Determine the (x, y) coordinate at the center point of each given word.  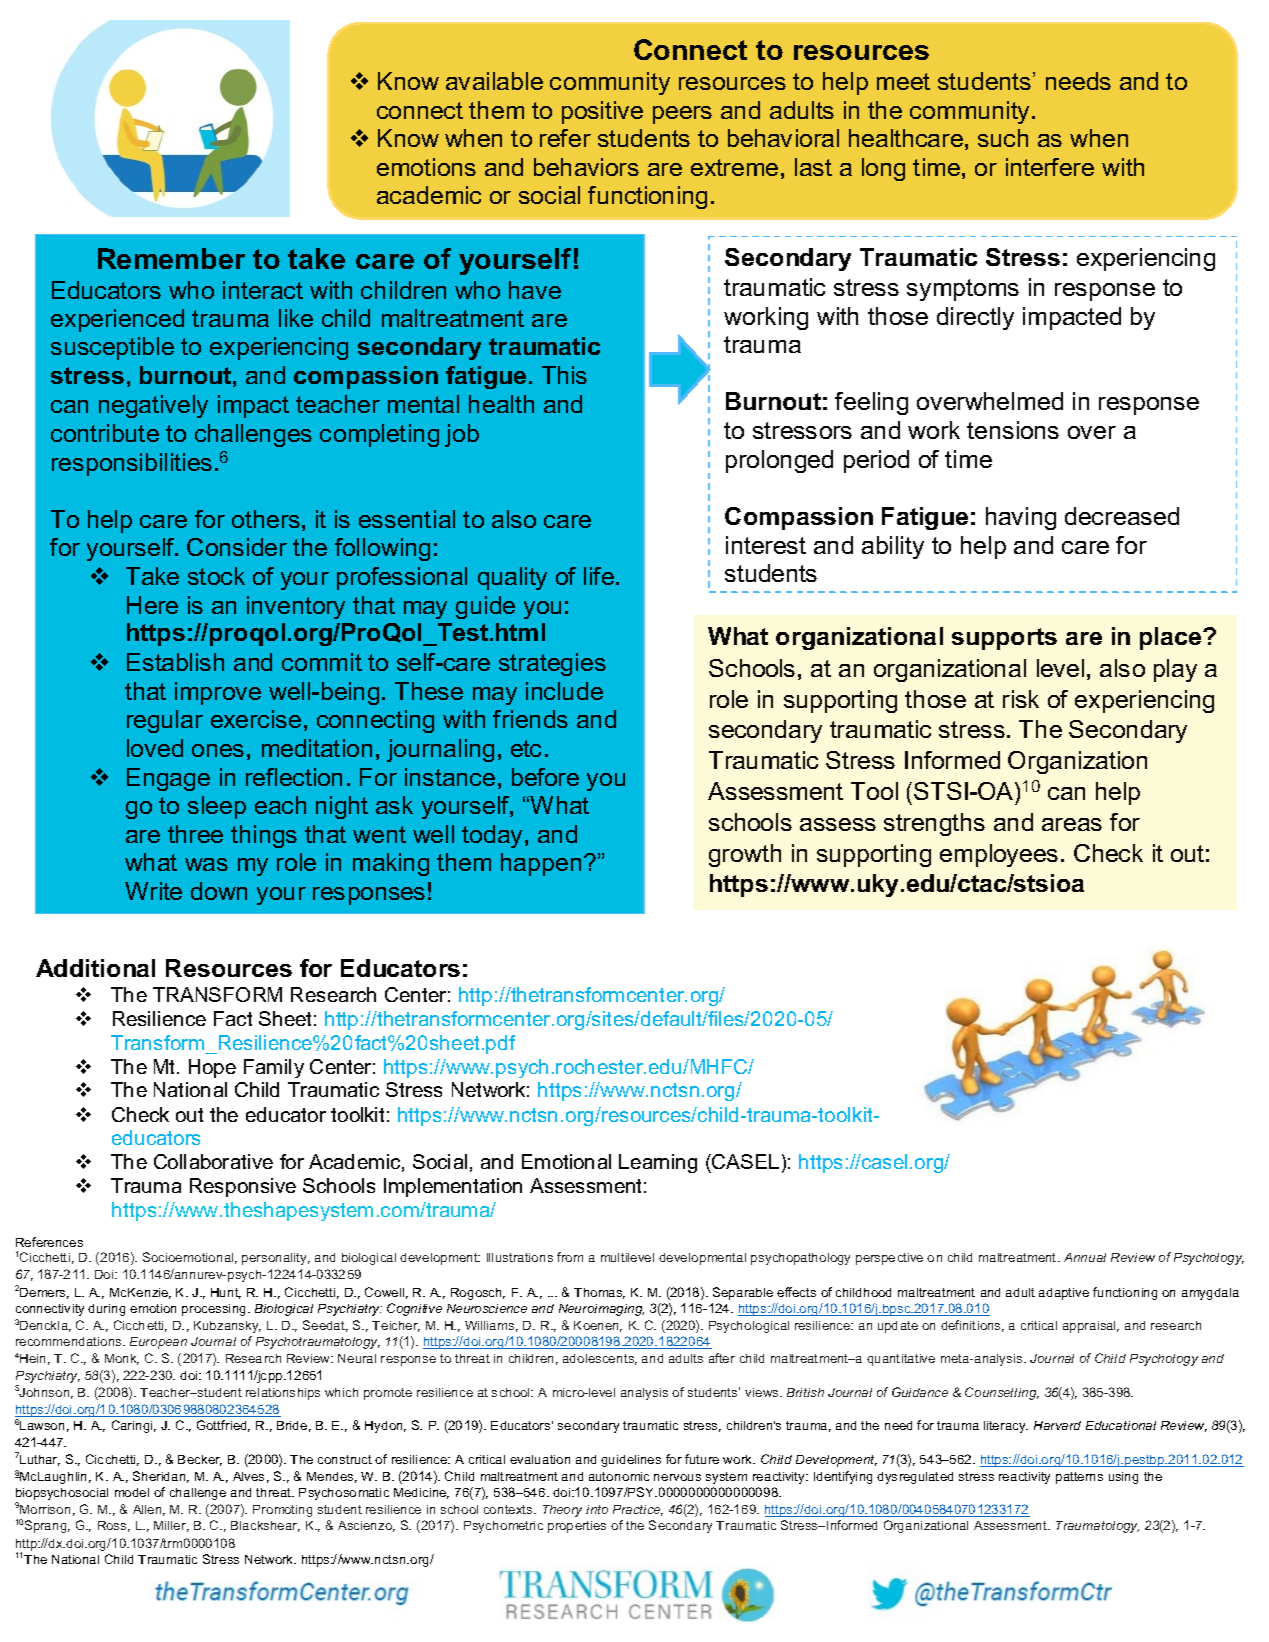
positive (602, 112)
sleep (217, 807)
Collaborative (213, 1161)
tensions (1013, 430)
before (545, 777)
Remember (171, 258)
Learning (658, 1163)
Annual (1085, 1257)
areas (1072, 824)
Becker (200, 1460)
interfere (1050, 167)
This (564, 375)
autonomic (619, 1476)
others (266, 519)
